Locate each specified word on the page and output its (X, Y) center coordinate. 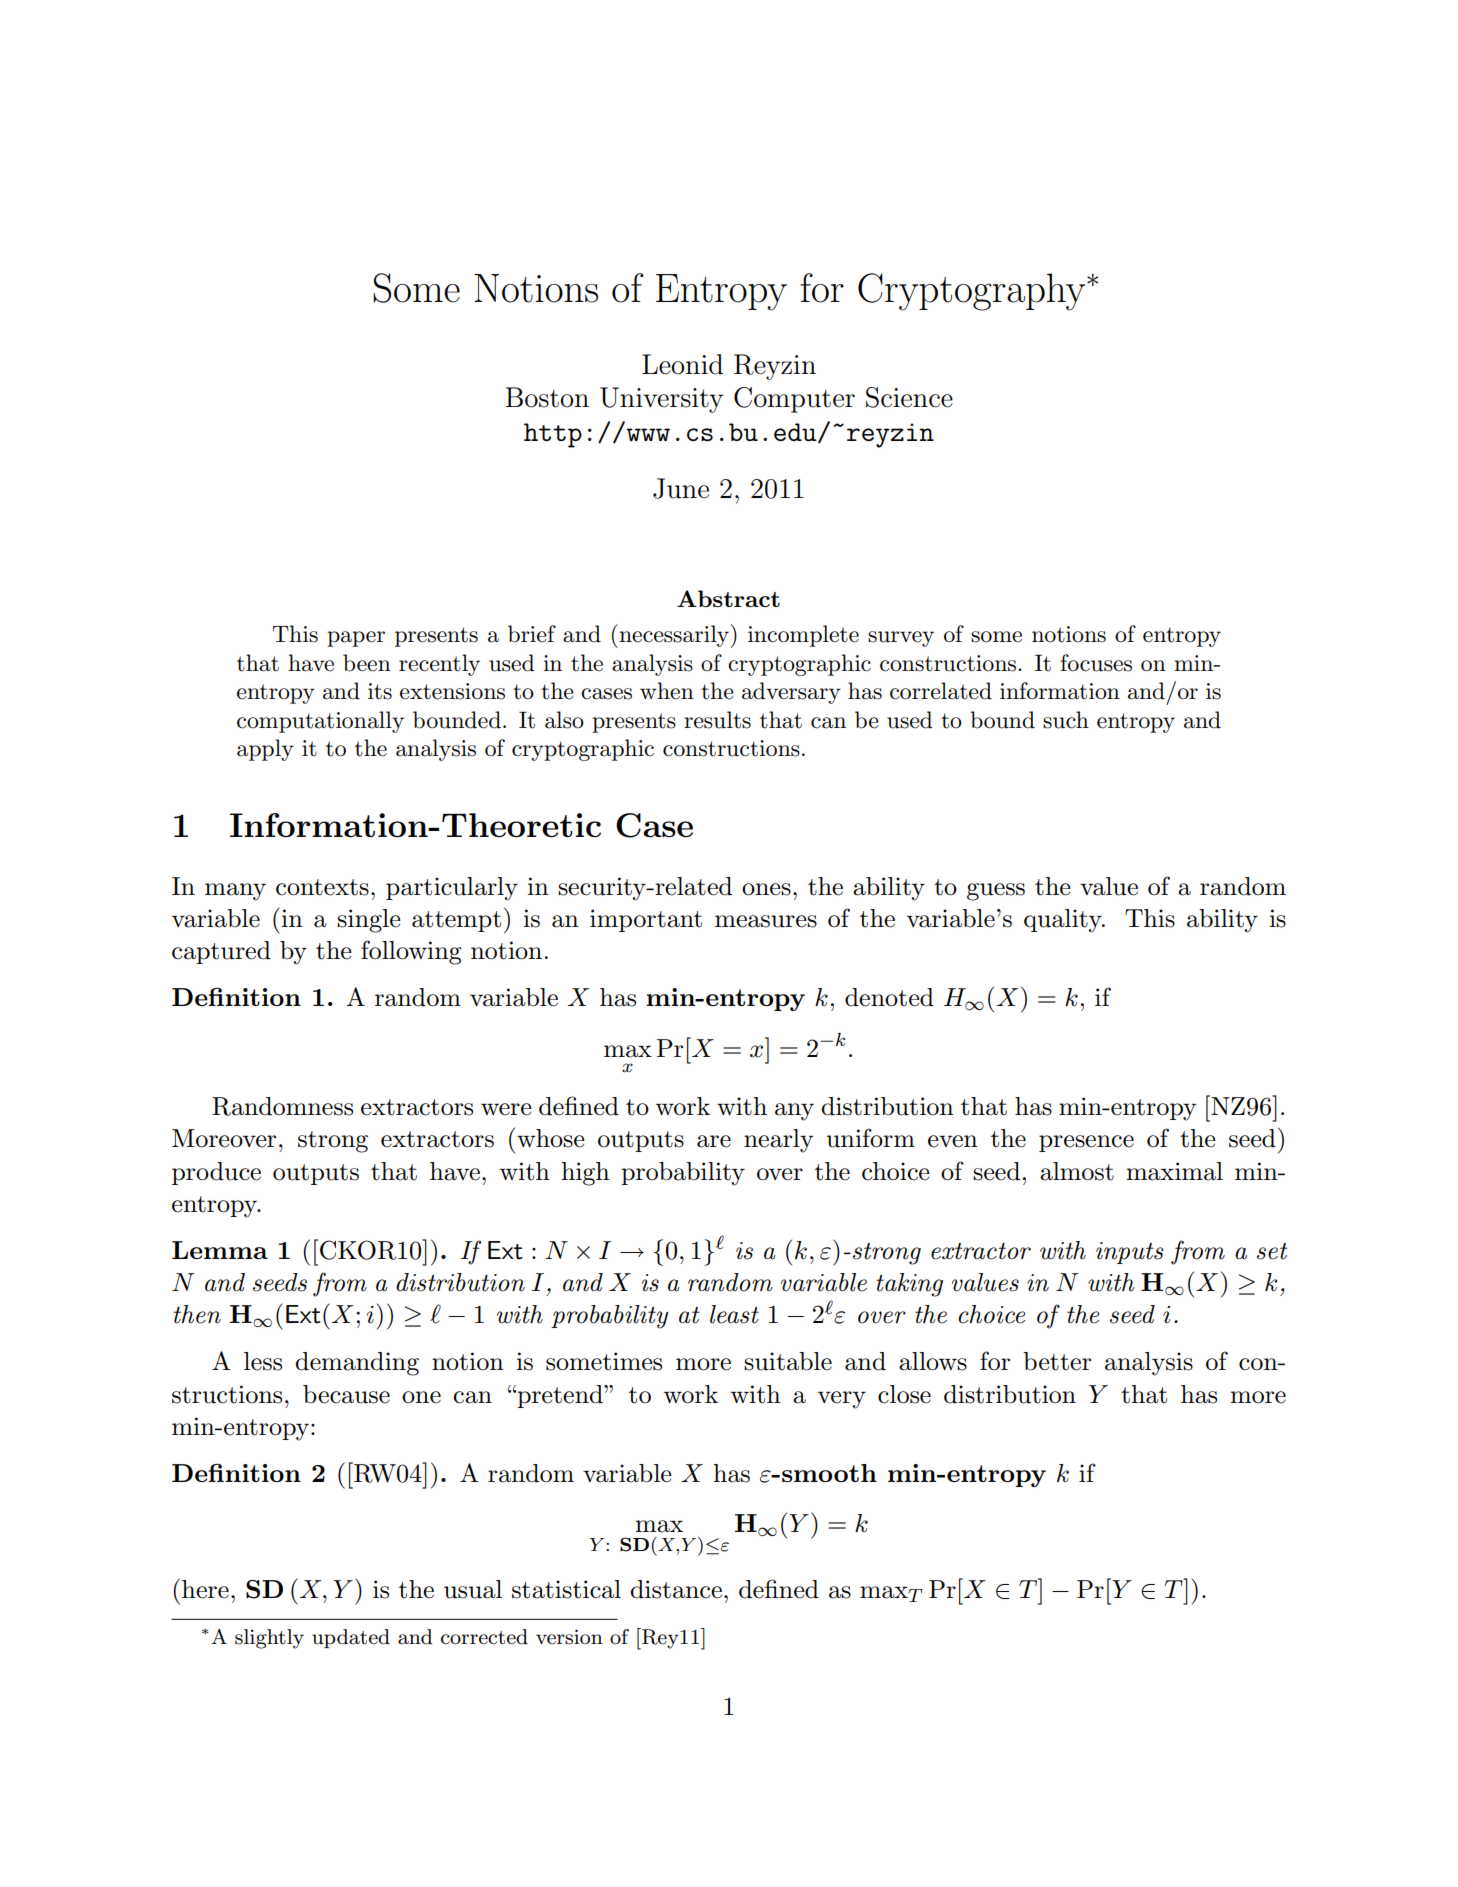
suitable (788, 1361)
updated (351, 1638)
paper (356, 639)
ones (766, 889)
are (714, 1141)
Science (909, 397)
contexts (322, 887)
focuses (1096, 663)
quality (1064, 921)
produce (216, 1173)
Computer (794, 400)
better (1057, 1361)
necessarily (674, 636)
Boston (547, 397)
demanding (357, 1364)
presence (1086, 1143)
